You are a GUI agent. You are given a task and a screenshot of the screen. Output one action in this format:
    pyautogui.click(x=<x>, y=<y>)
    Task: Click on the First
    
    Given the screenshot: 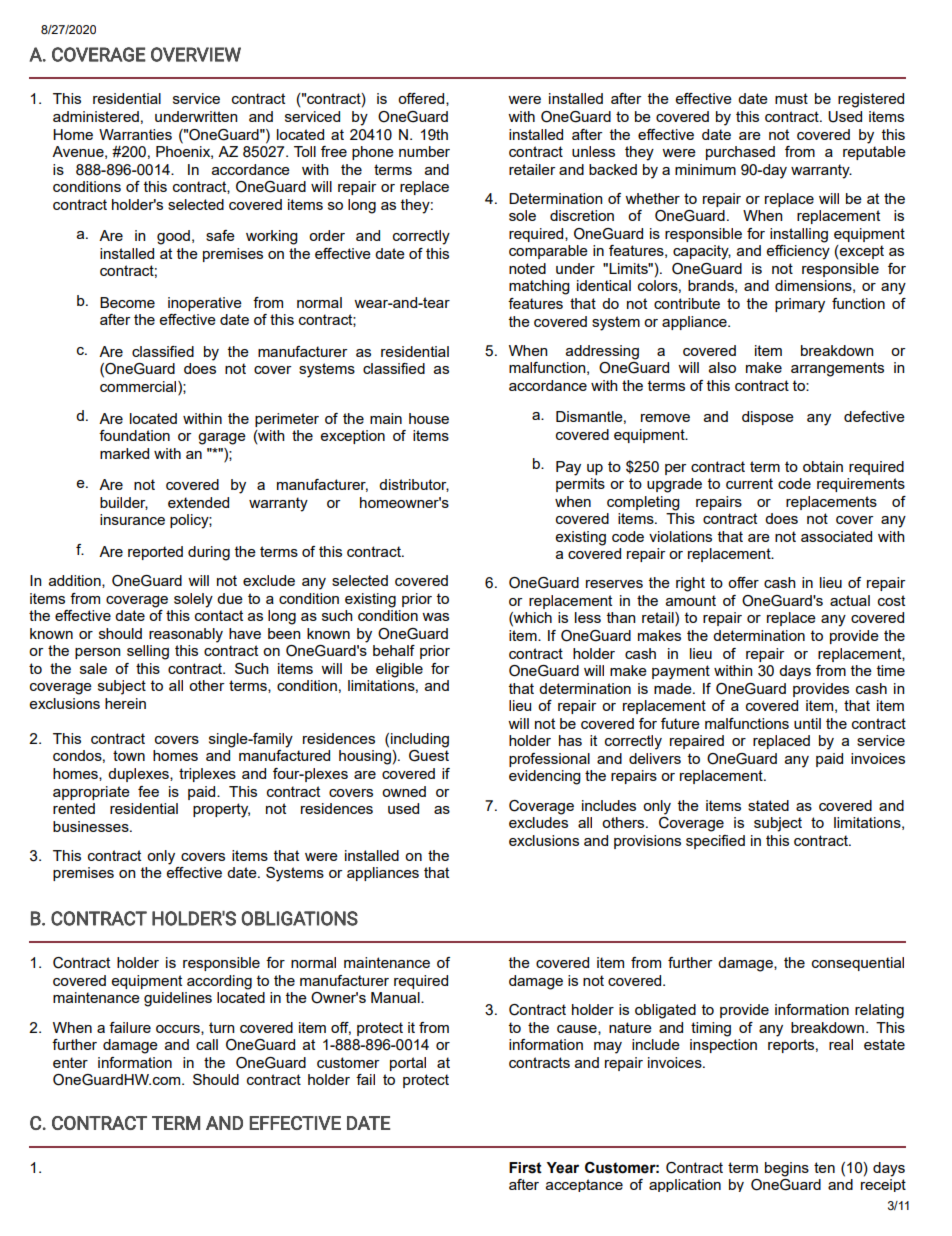 What is the action you would take?
    pyautogui.click(x=525, y=1168)
